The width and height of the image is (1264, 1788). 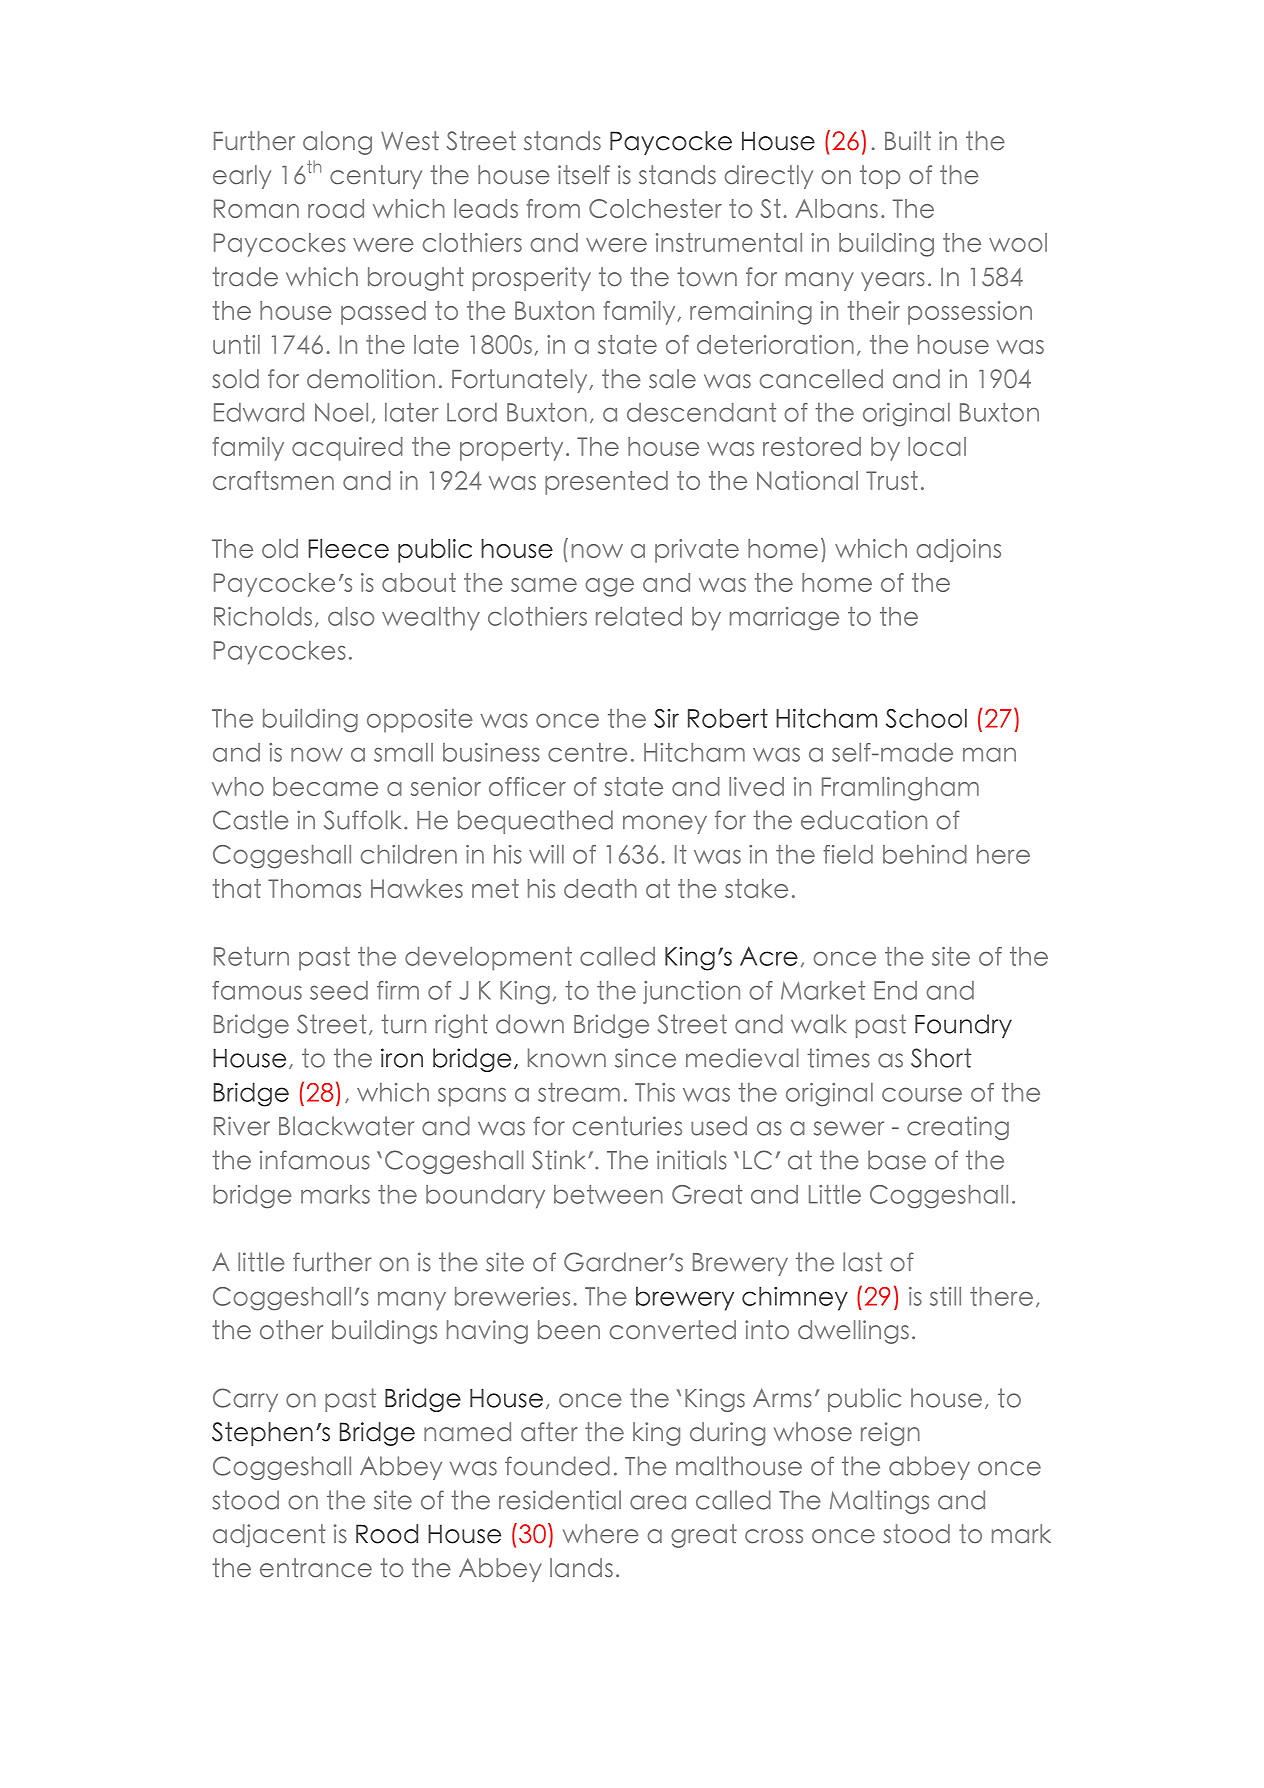 I want to click on same, so click(x=544, y=585).
